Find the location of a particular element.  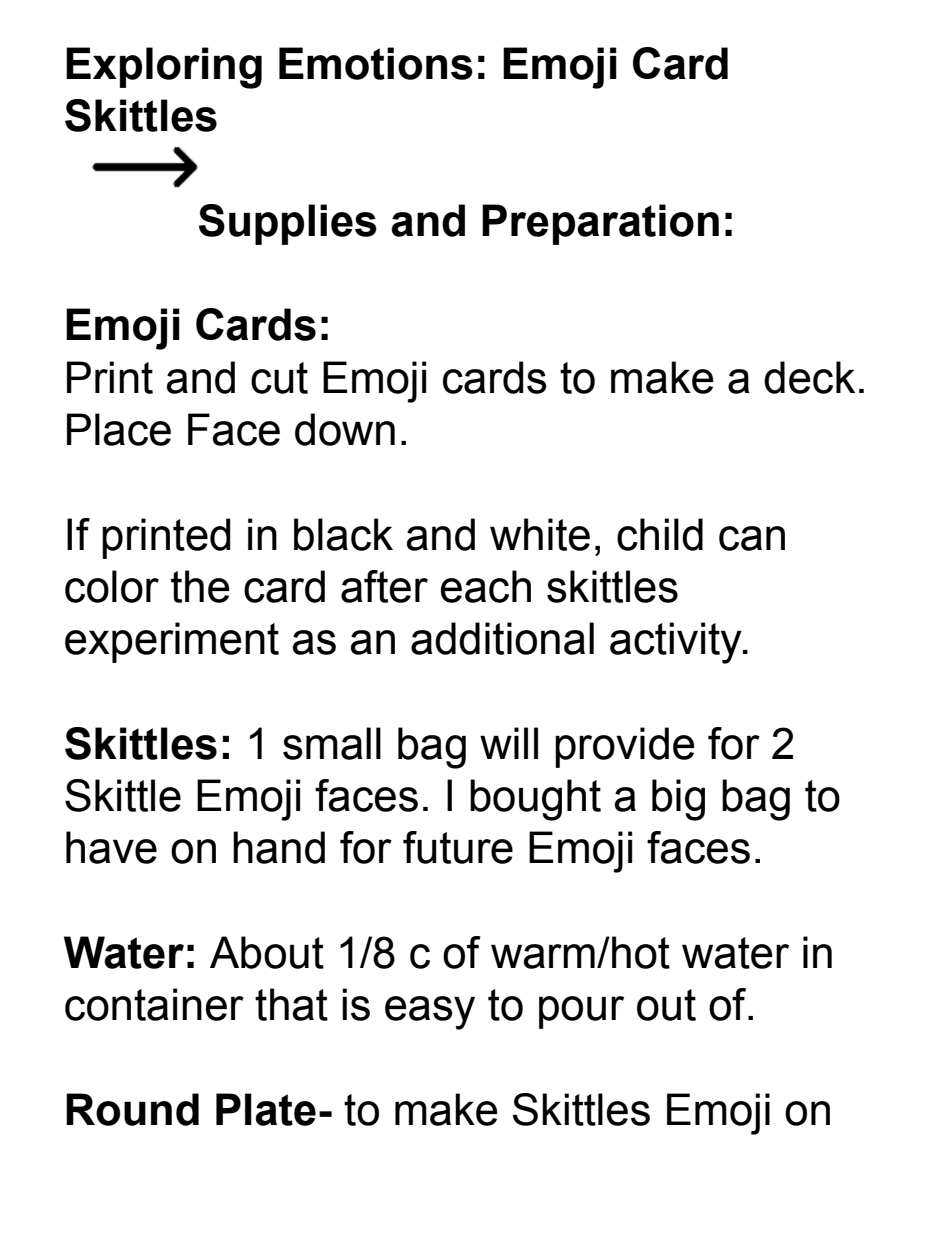

Preparation is located at coordinates (600, 224).
